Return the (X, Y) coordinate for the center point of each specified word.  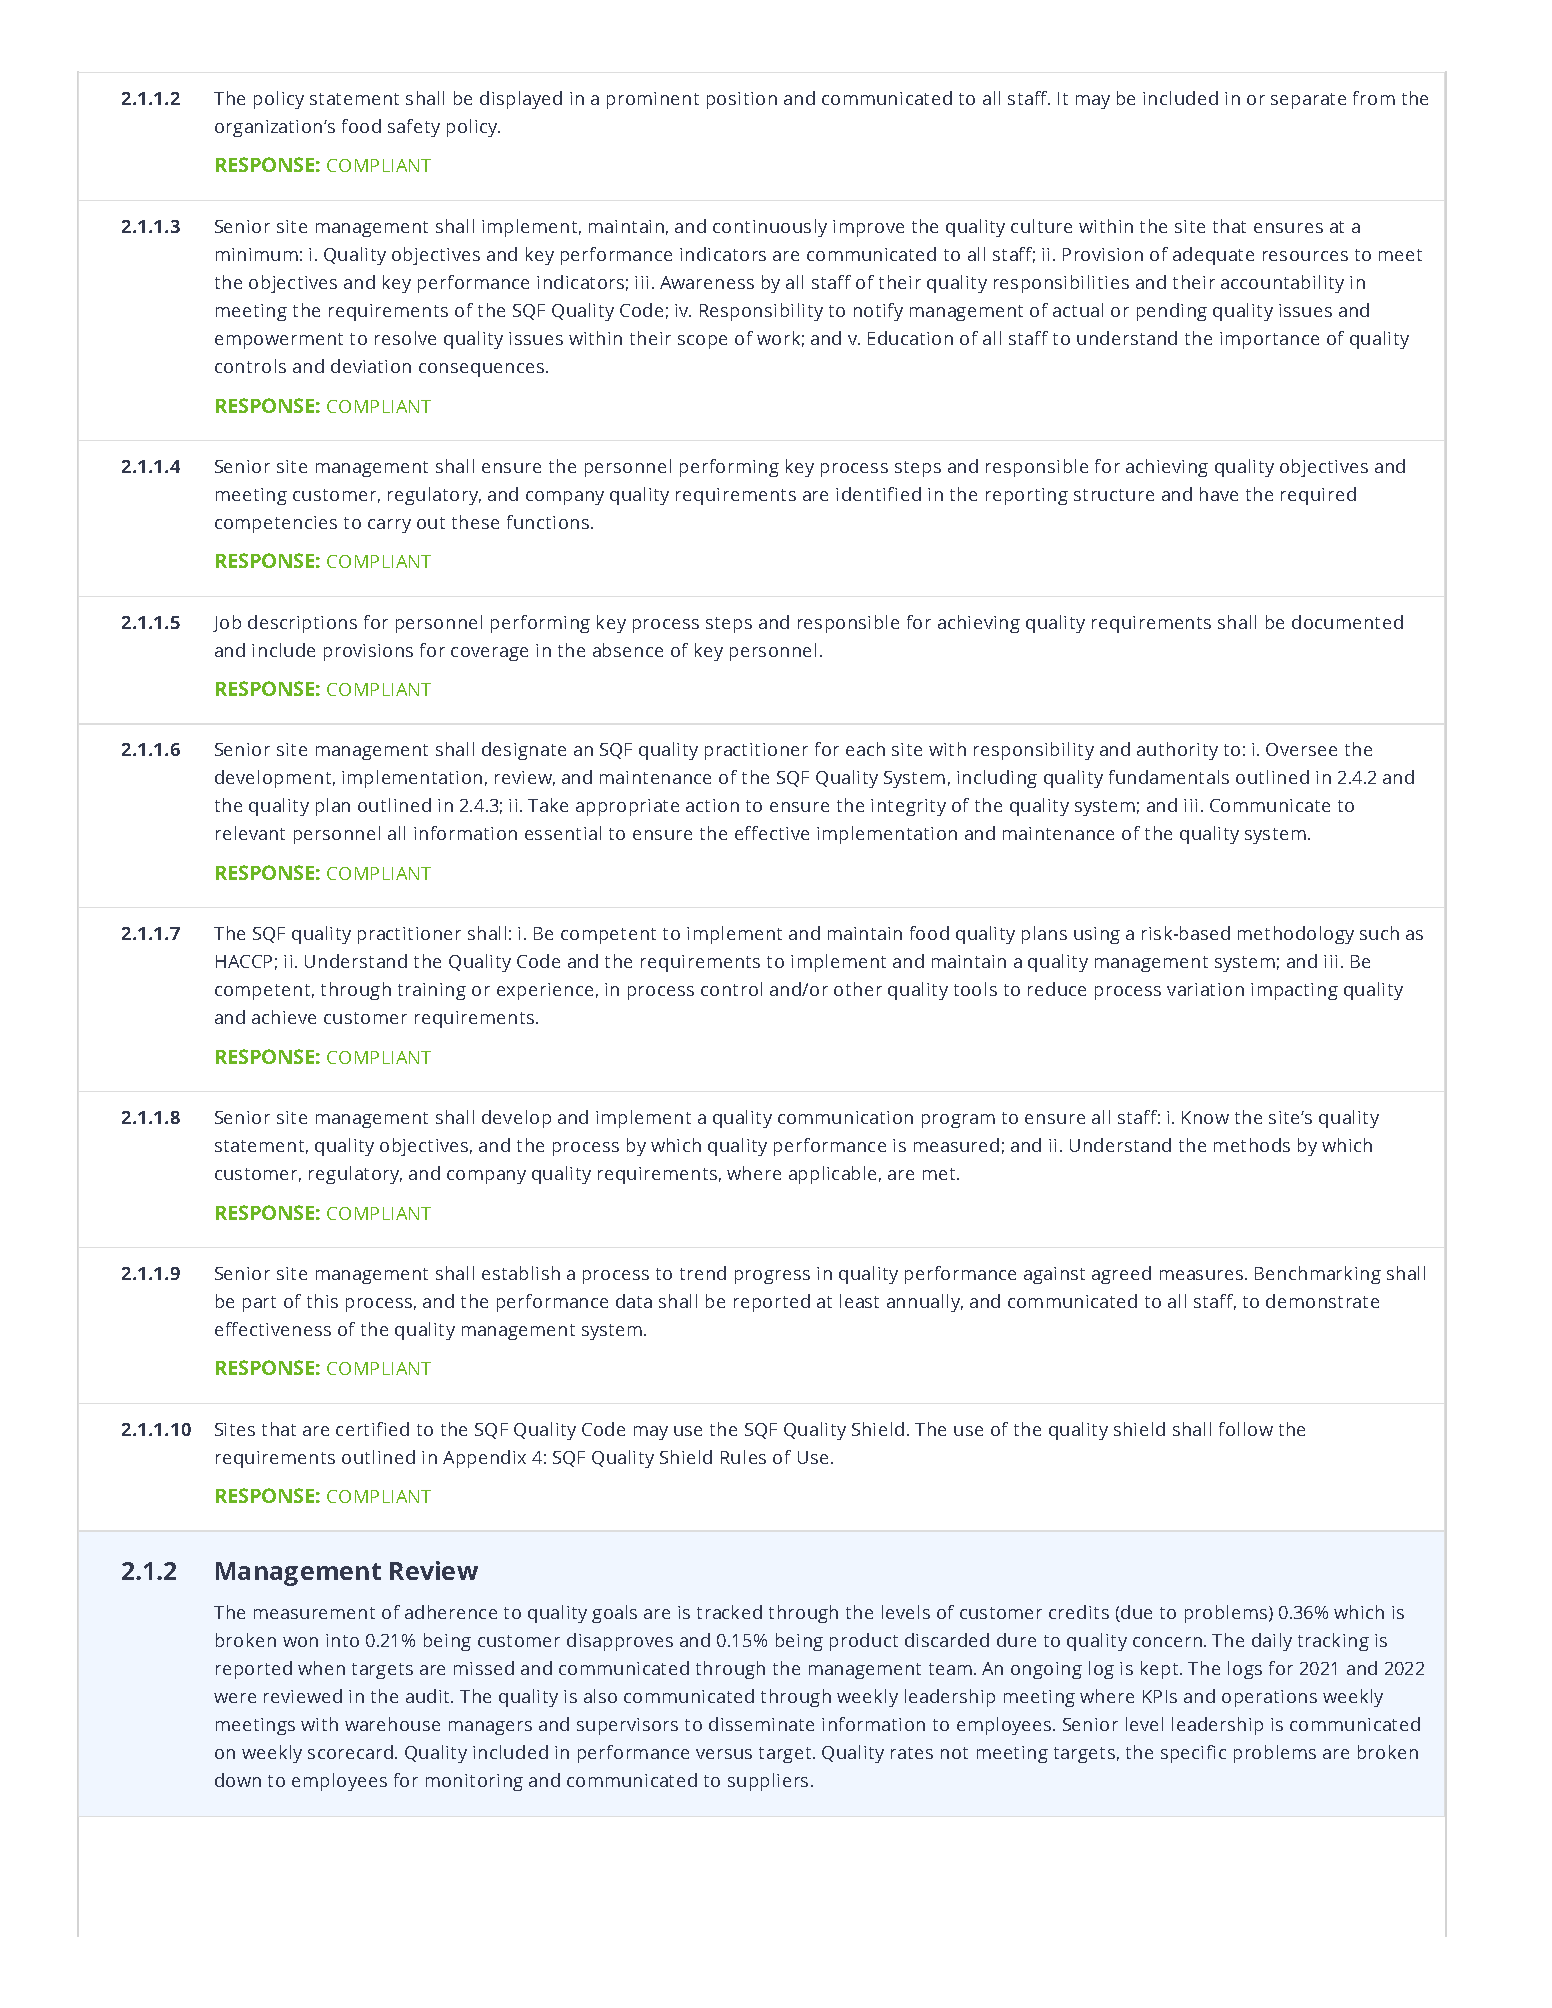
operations (1269, 1698)
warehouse (392, 1724)
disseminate (761, 1724)
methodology (1296, 935)
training (432, 991)
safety (414, 128)
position (742, 100)
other (858, 989)
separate (1308, 101)
